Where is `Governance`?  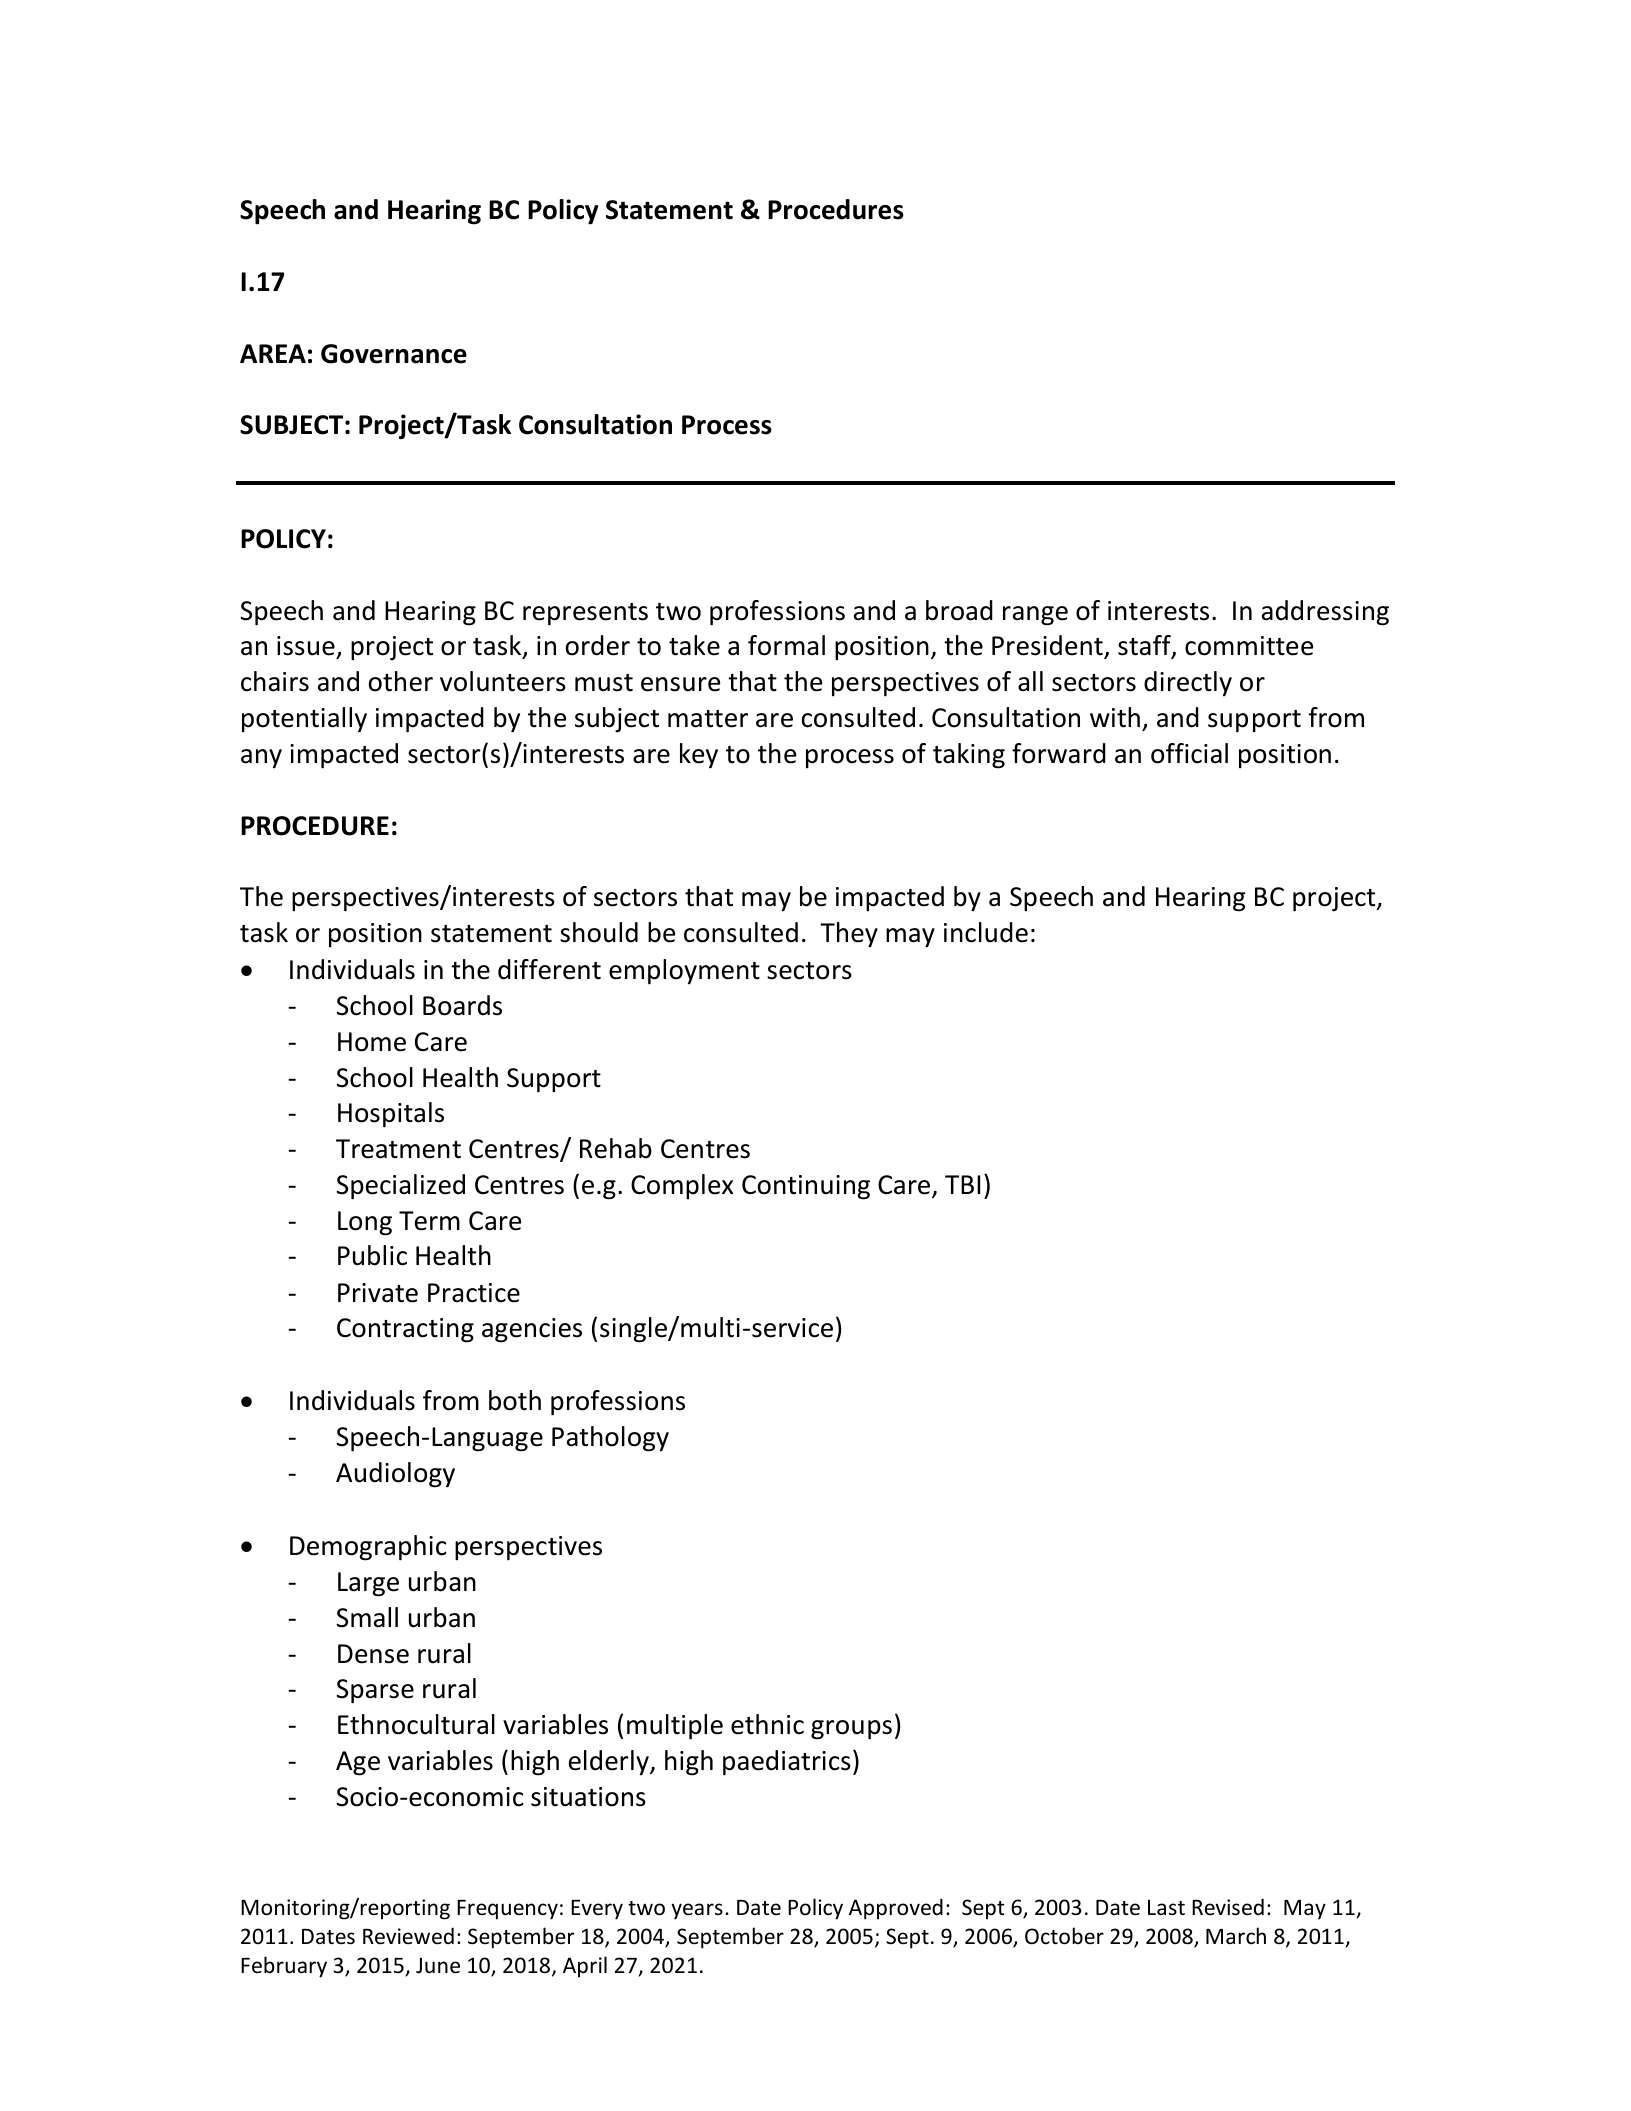
Governance is located at coordinates (394, 354).
